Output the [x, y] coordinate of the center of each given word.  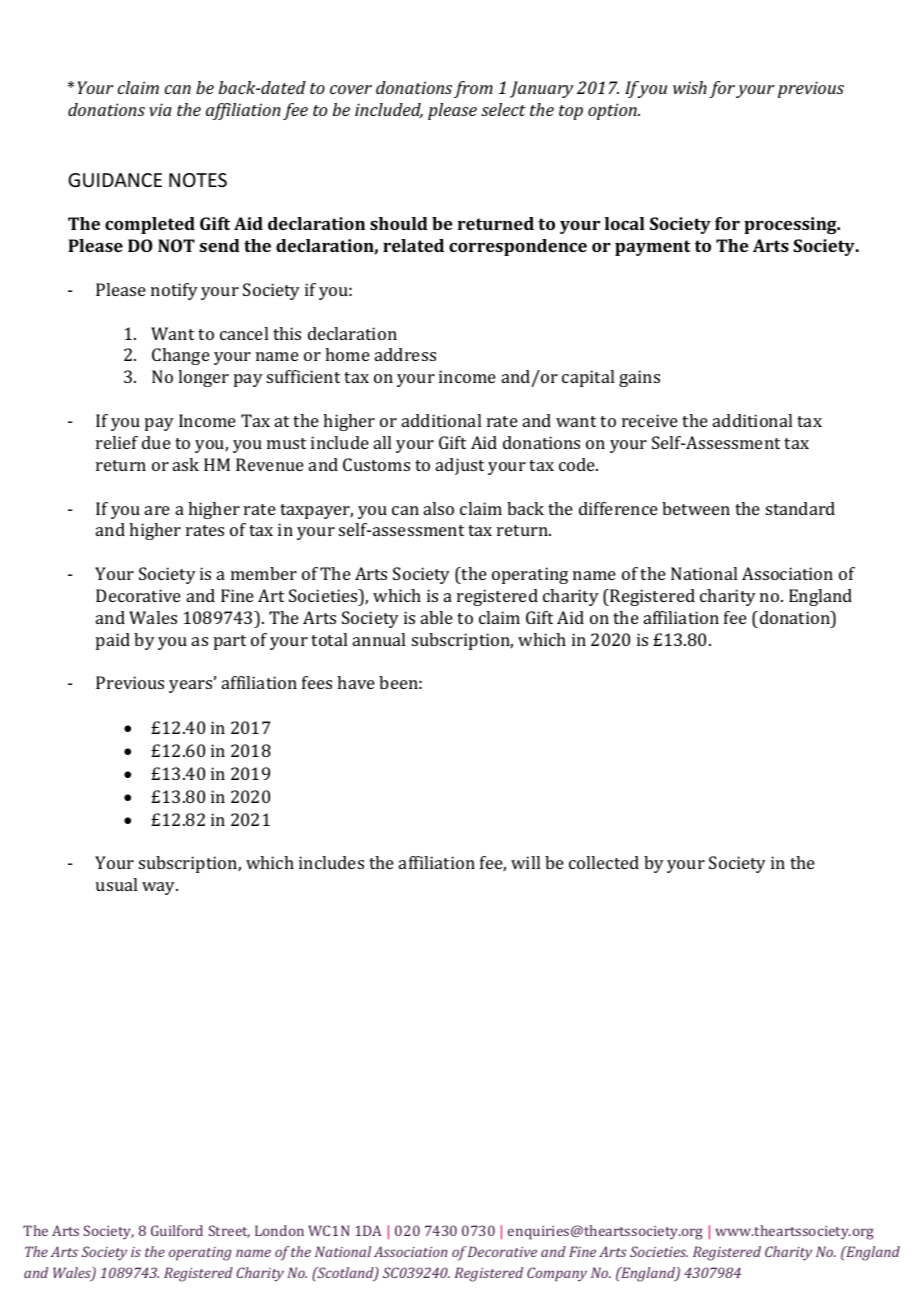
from [473, 89]
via [160, 109]
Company [557, 1274]
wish [690, 87]
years [192, 685]
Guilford [177, 1230]
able [437, 617]
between [696, 508]
